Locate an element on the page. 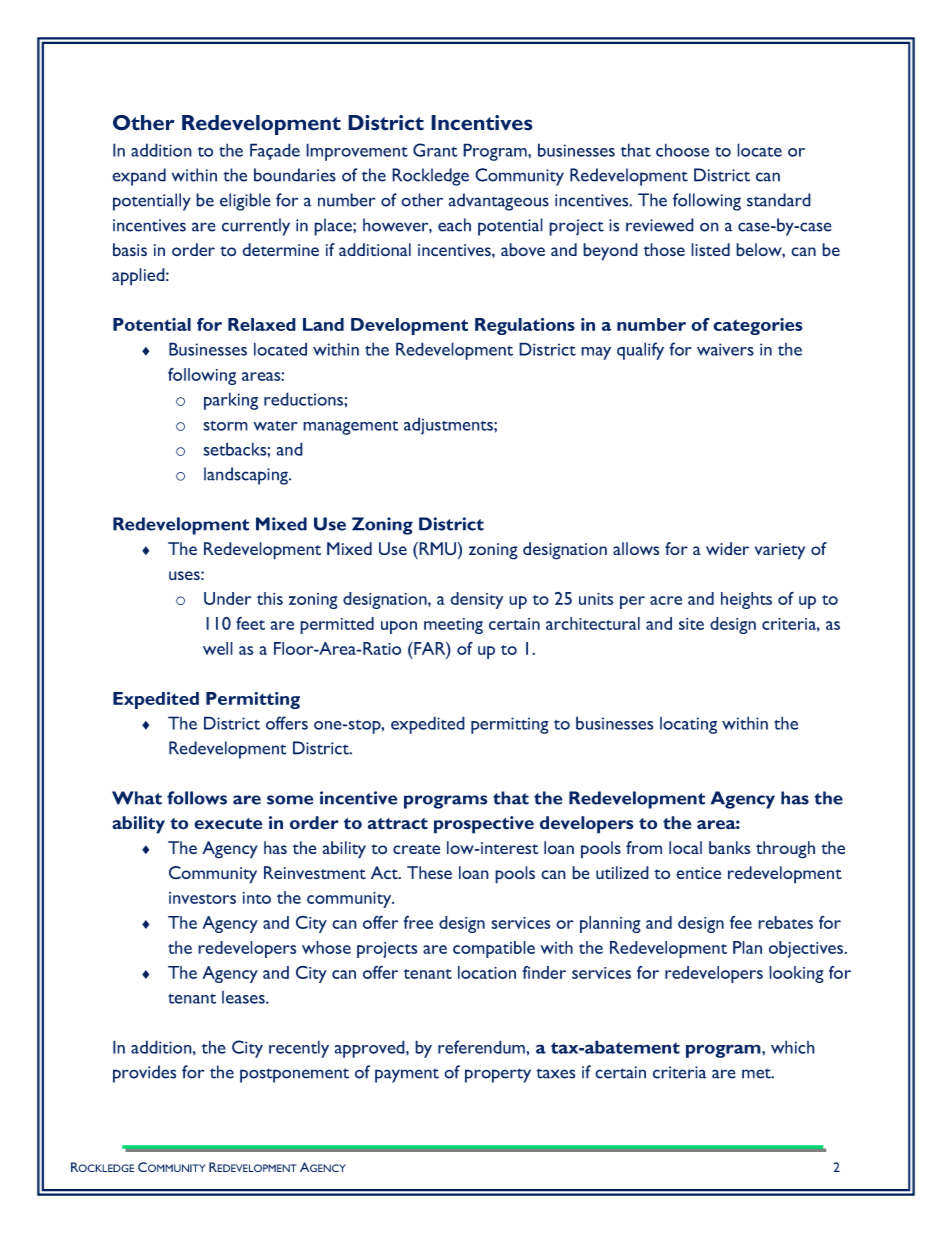 The width and height of the document is (952, 1233). management is located at coordinates (351, 428).
